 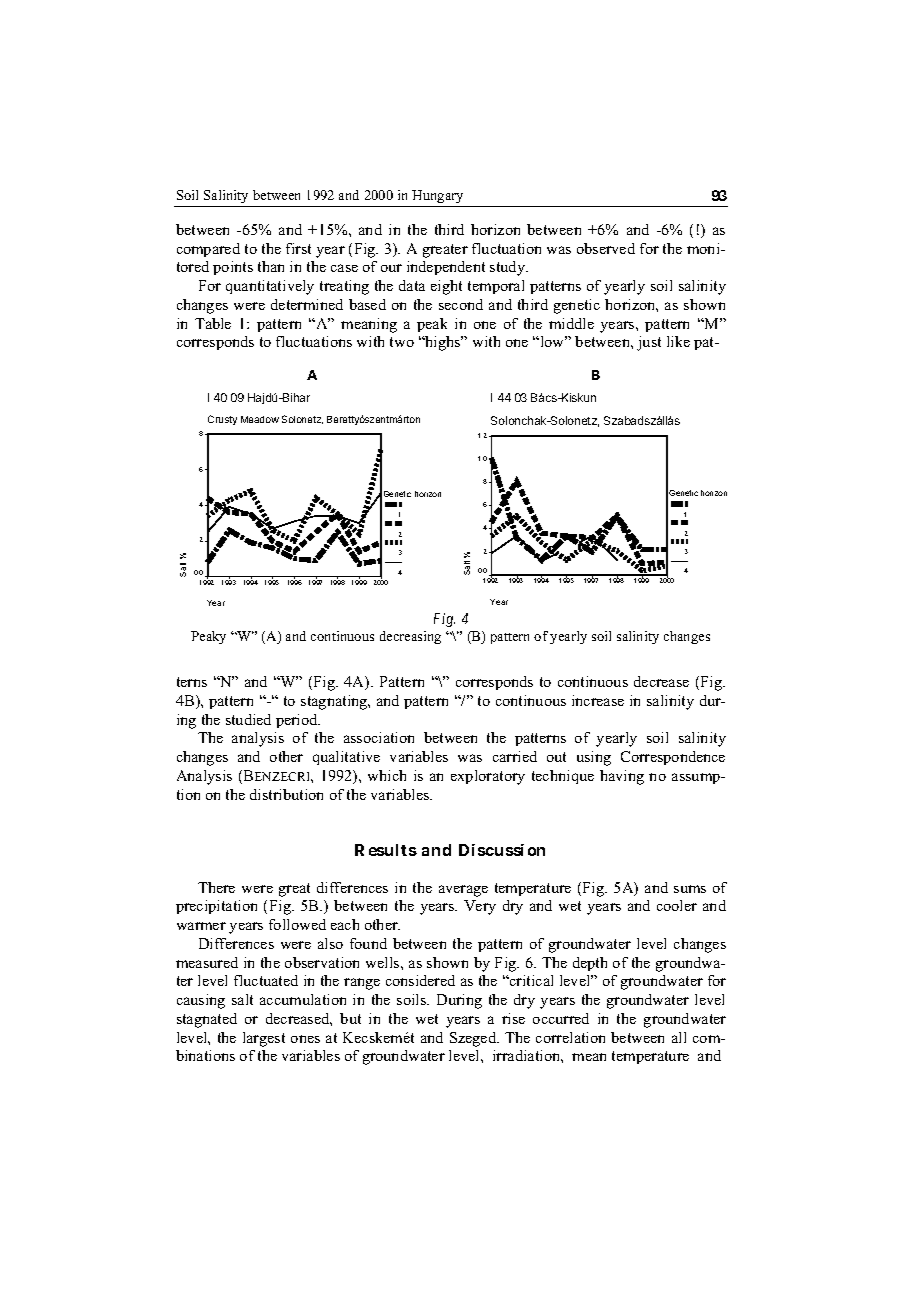 I want to click on first, so click(x=298, y=248).
